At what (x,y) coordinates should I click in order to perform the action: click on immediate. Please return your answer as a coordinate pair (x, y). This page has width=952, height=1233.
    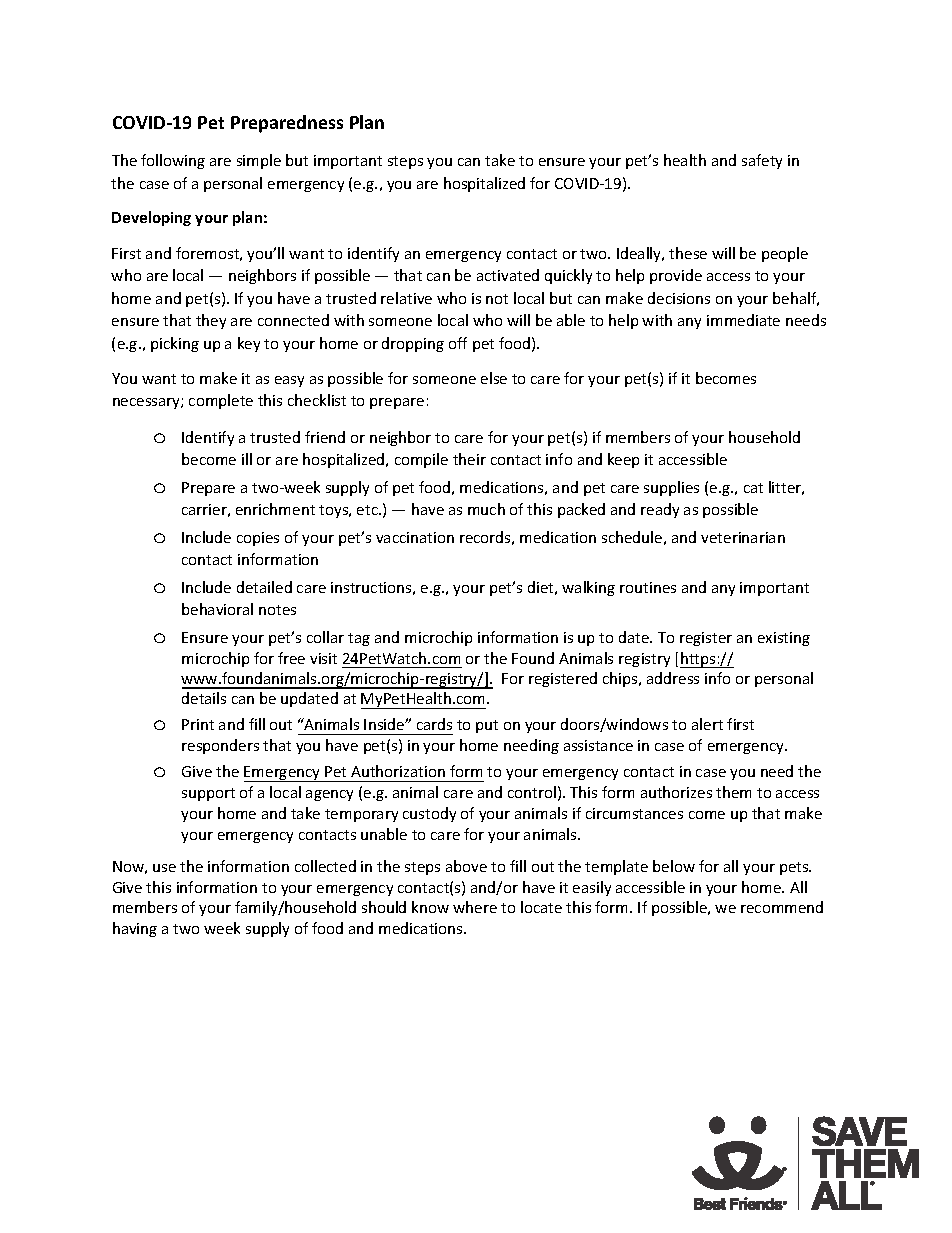
    Looking at the image, I should click on (743, 320).
